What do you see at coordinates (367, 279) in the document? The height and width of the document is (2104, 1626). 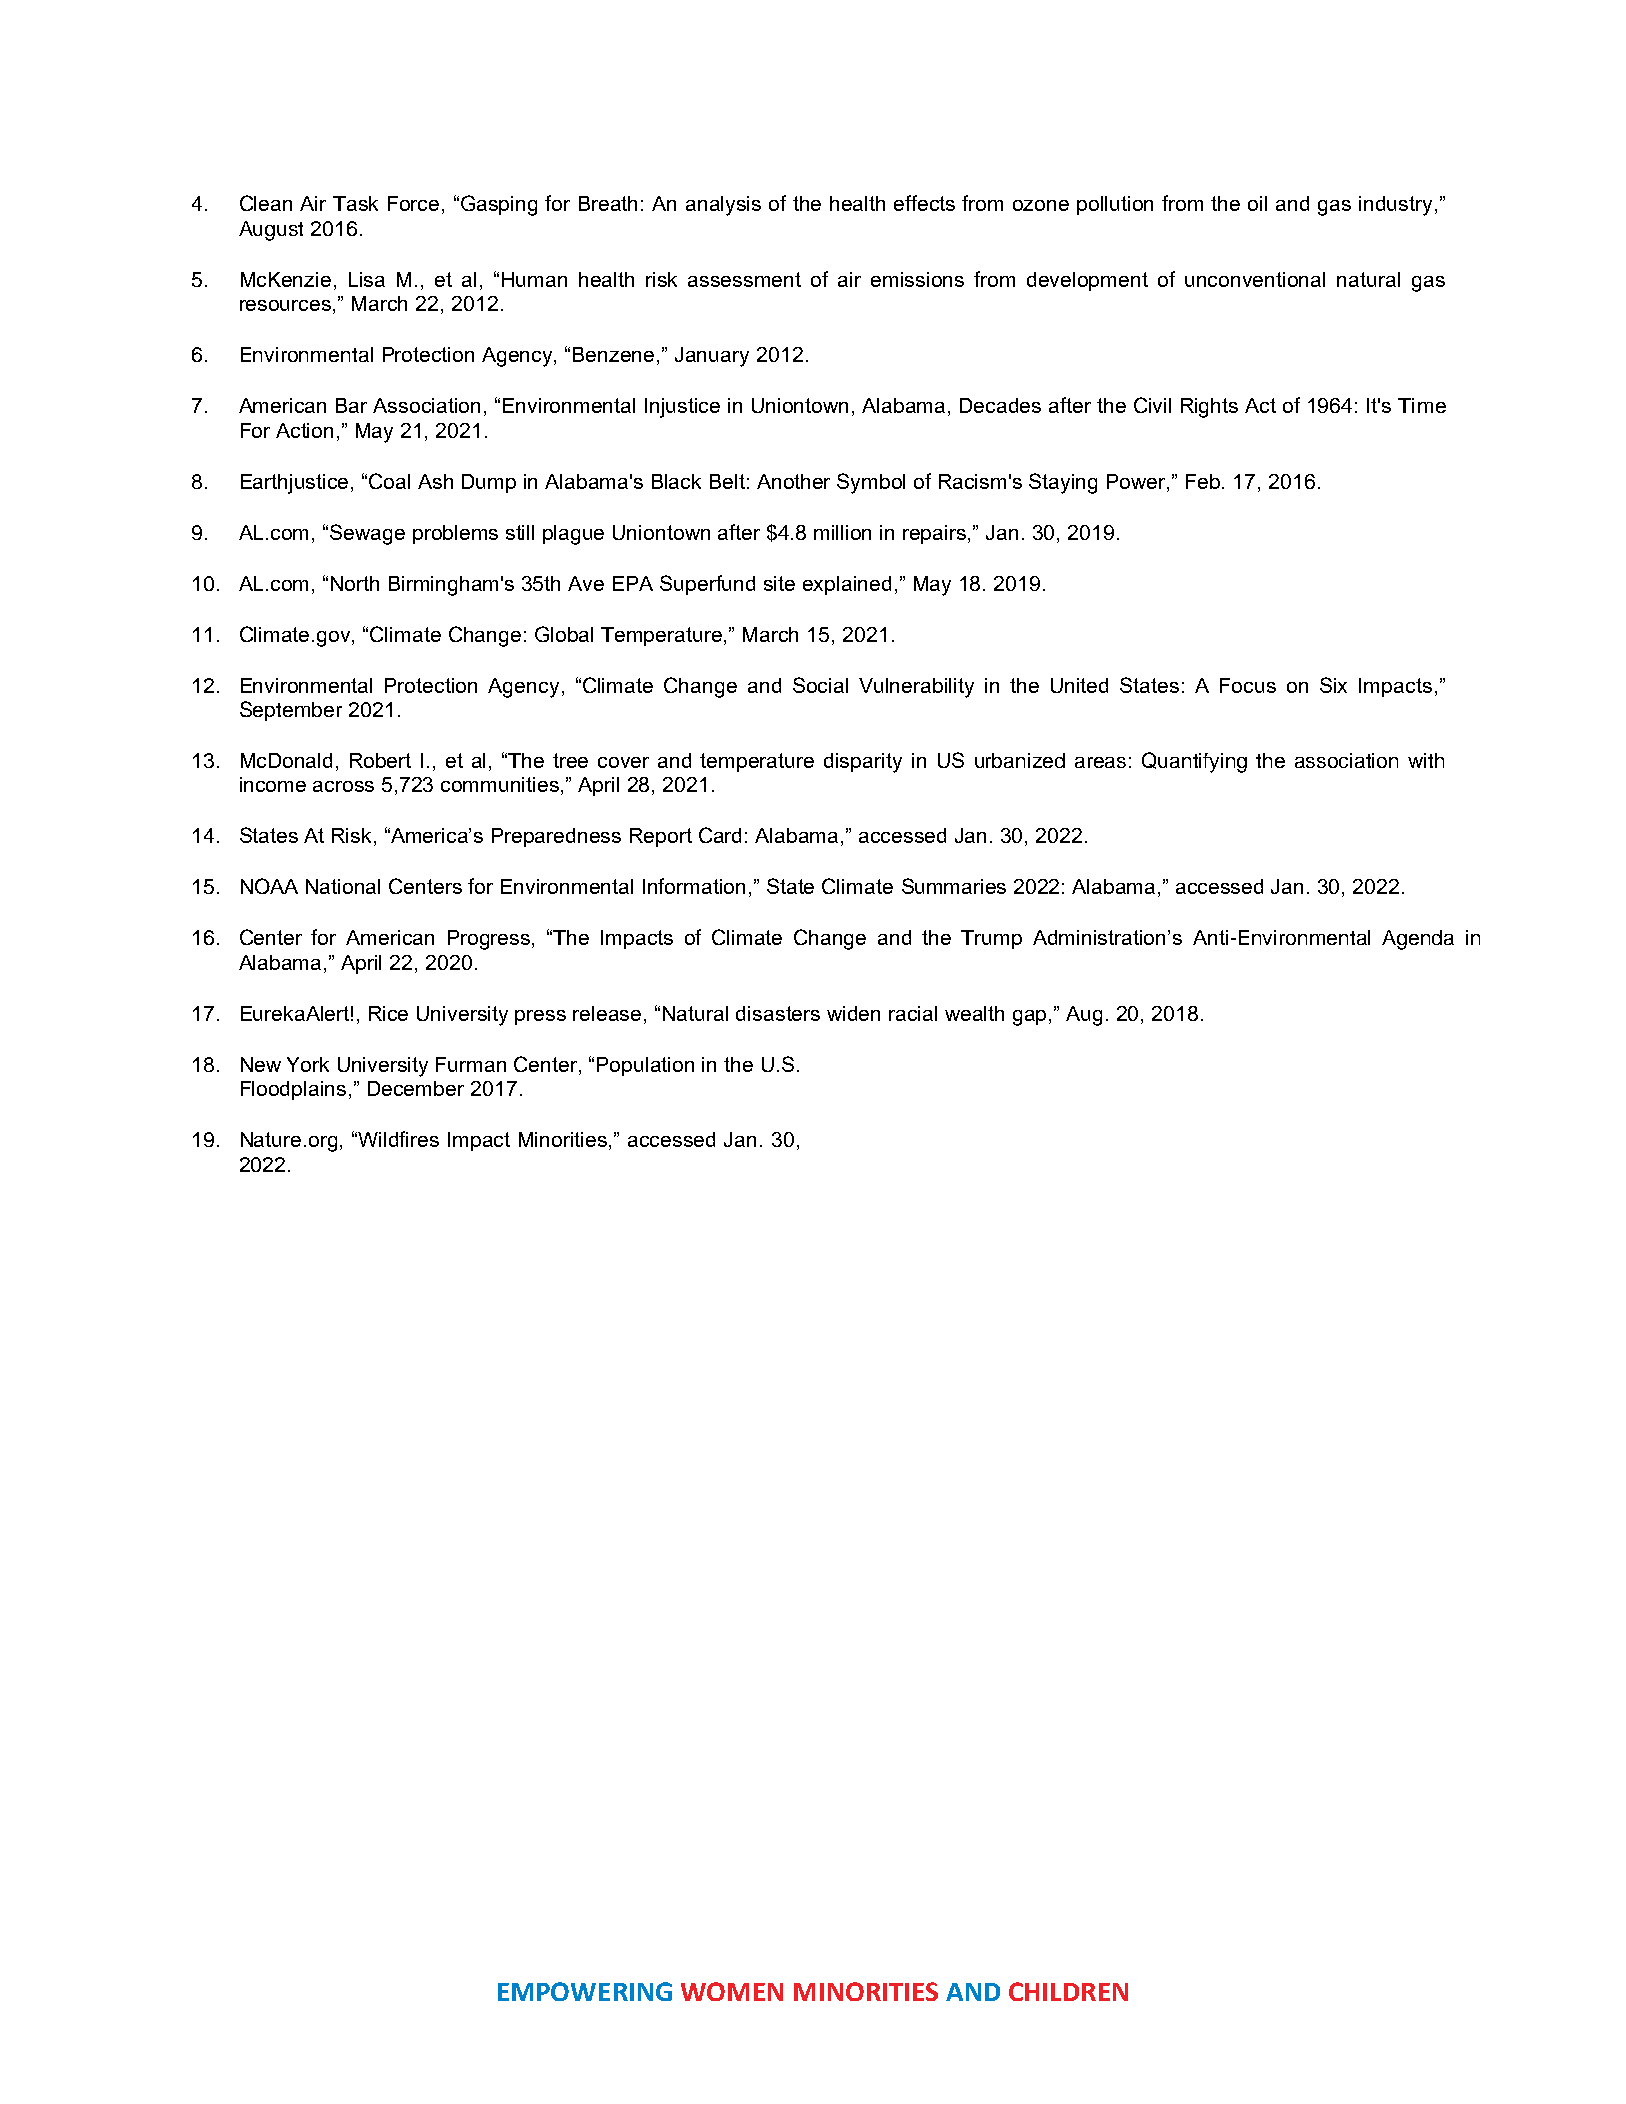 I see `Lisa` at bounding box center [367, 279].
